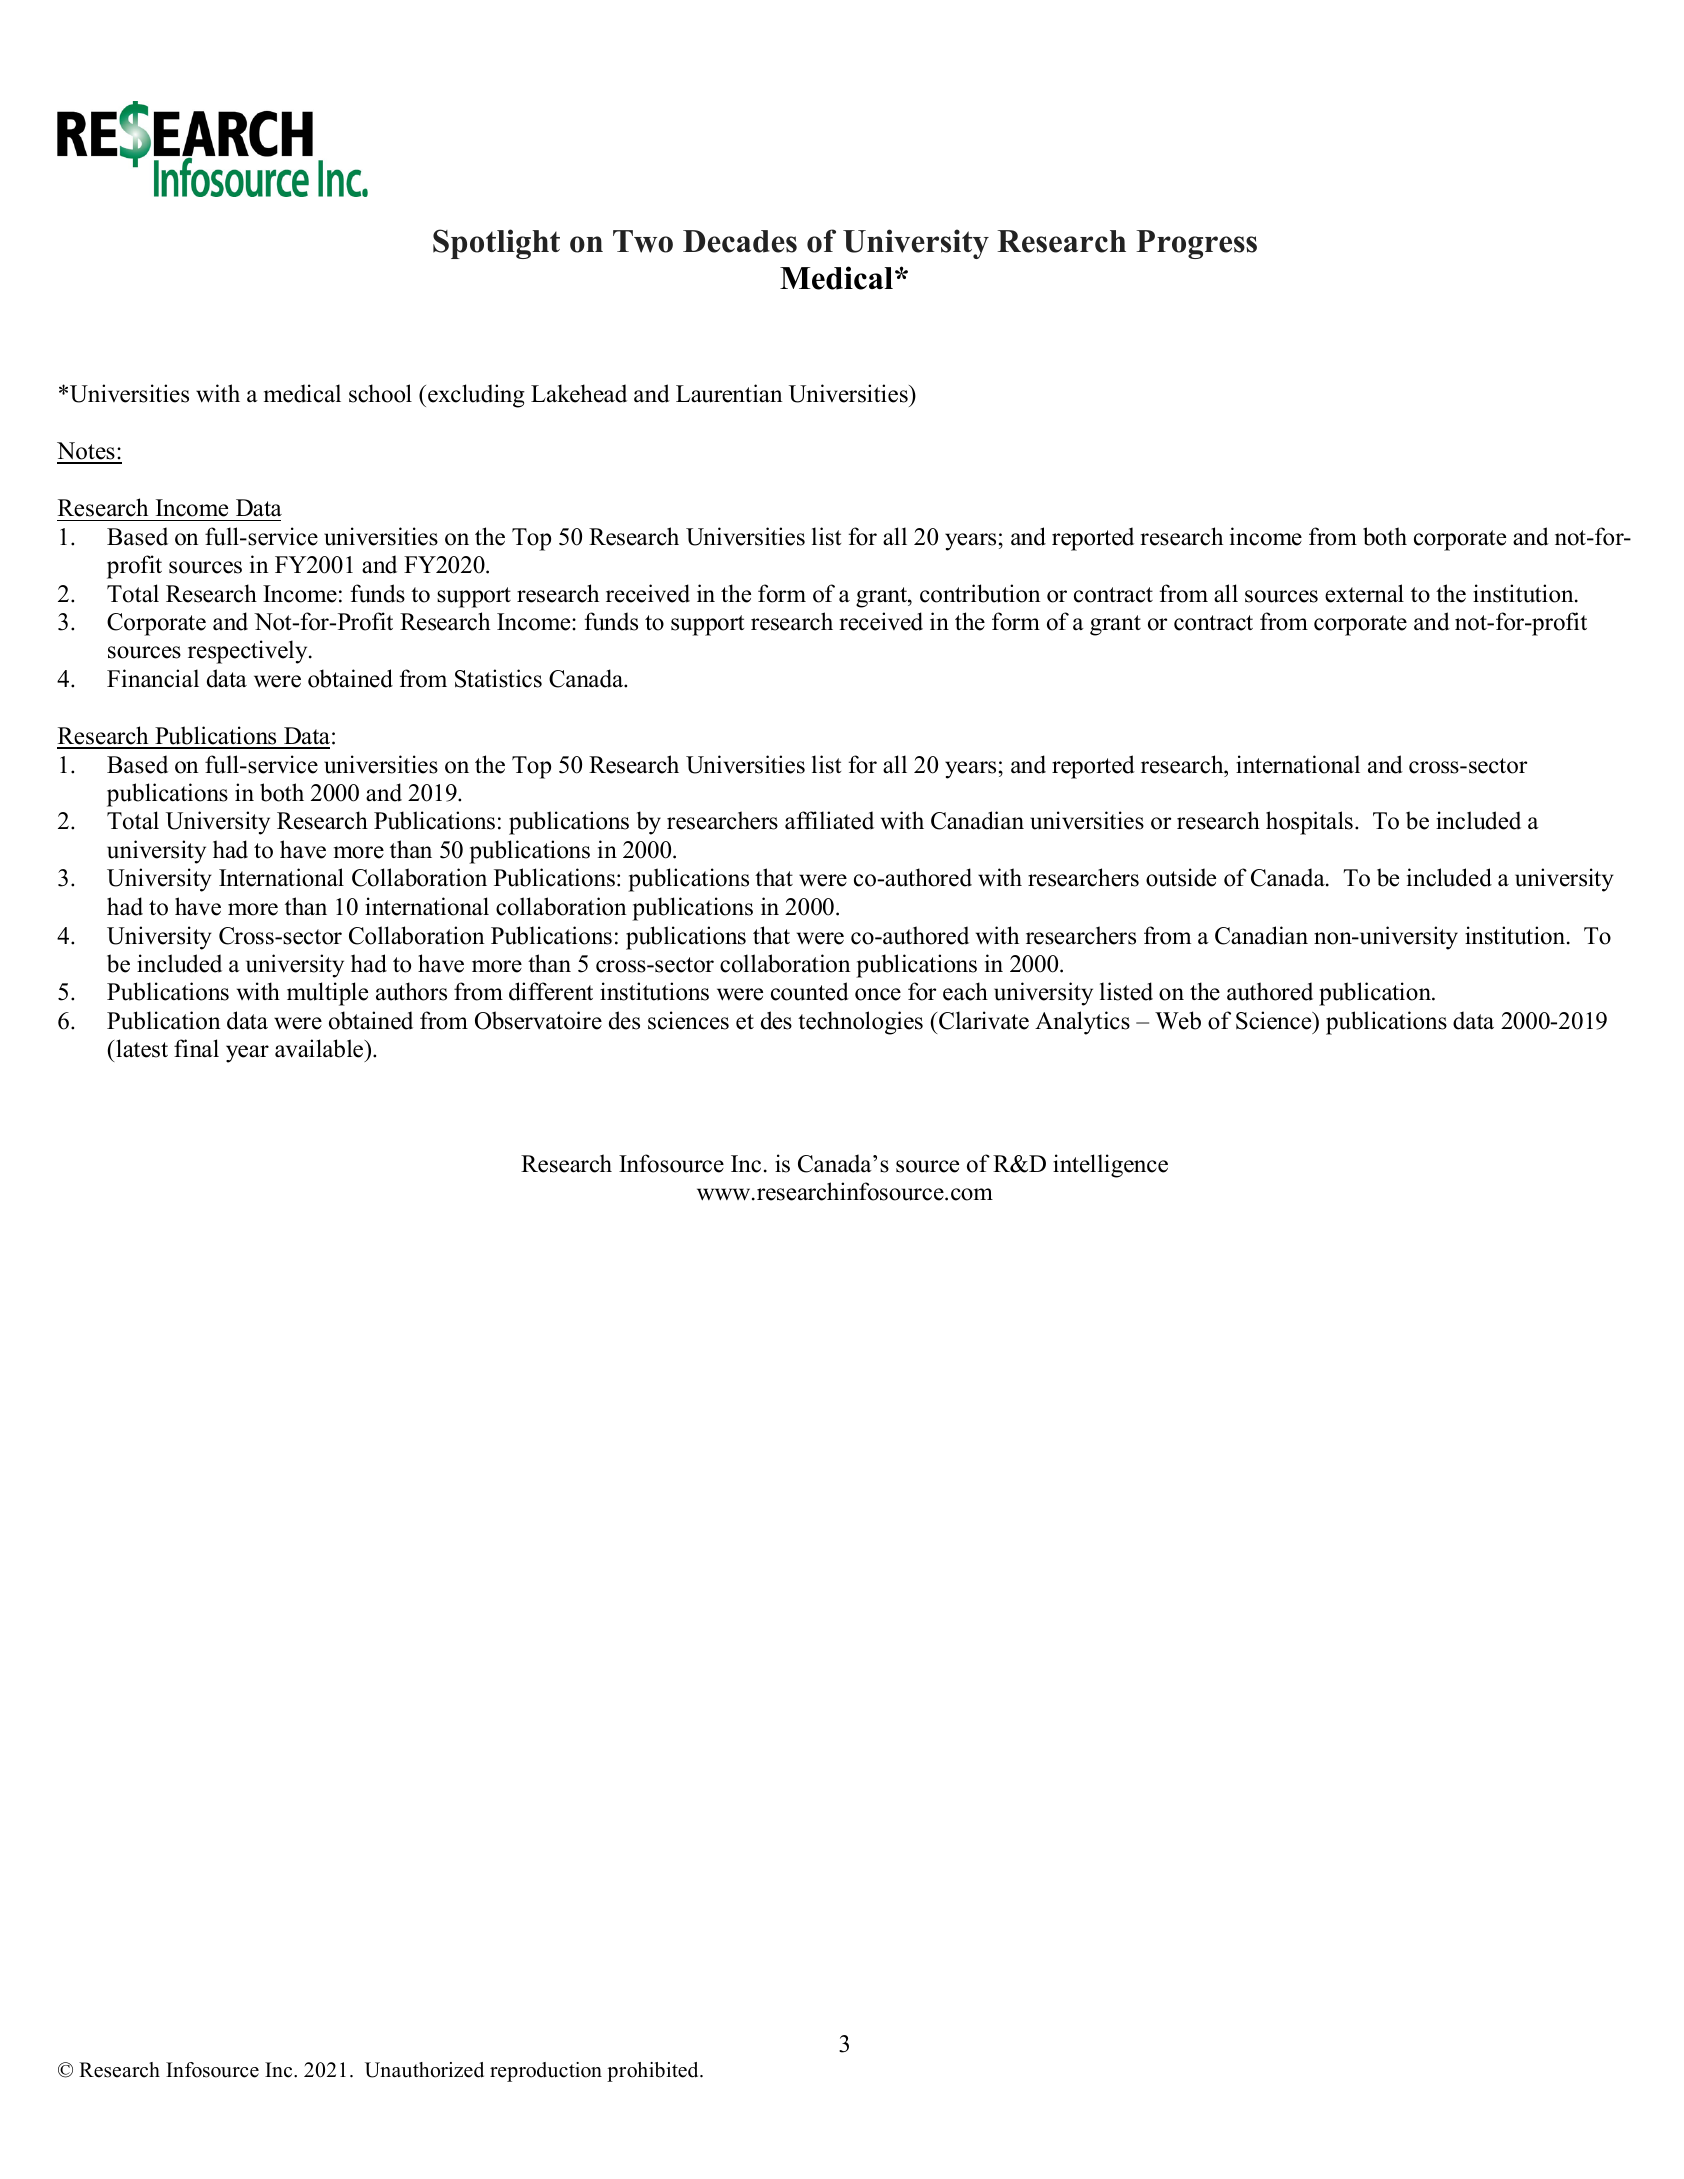  Describe the element at coordinates (654, 2072) in the screenshot. I see `prohibited` at that location.
